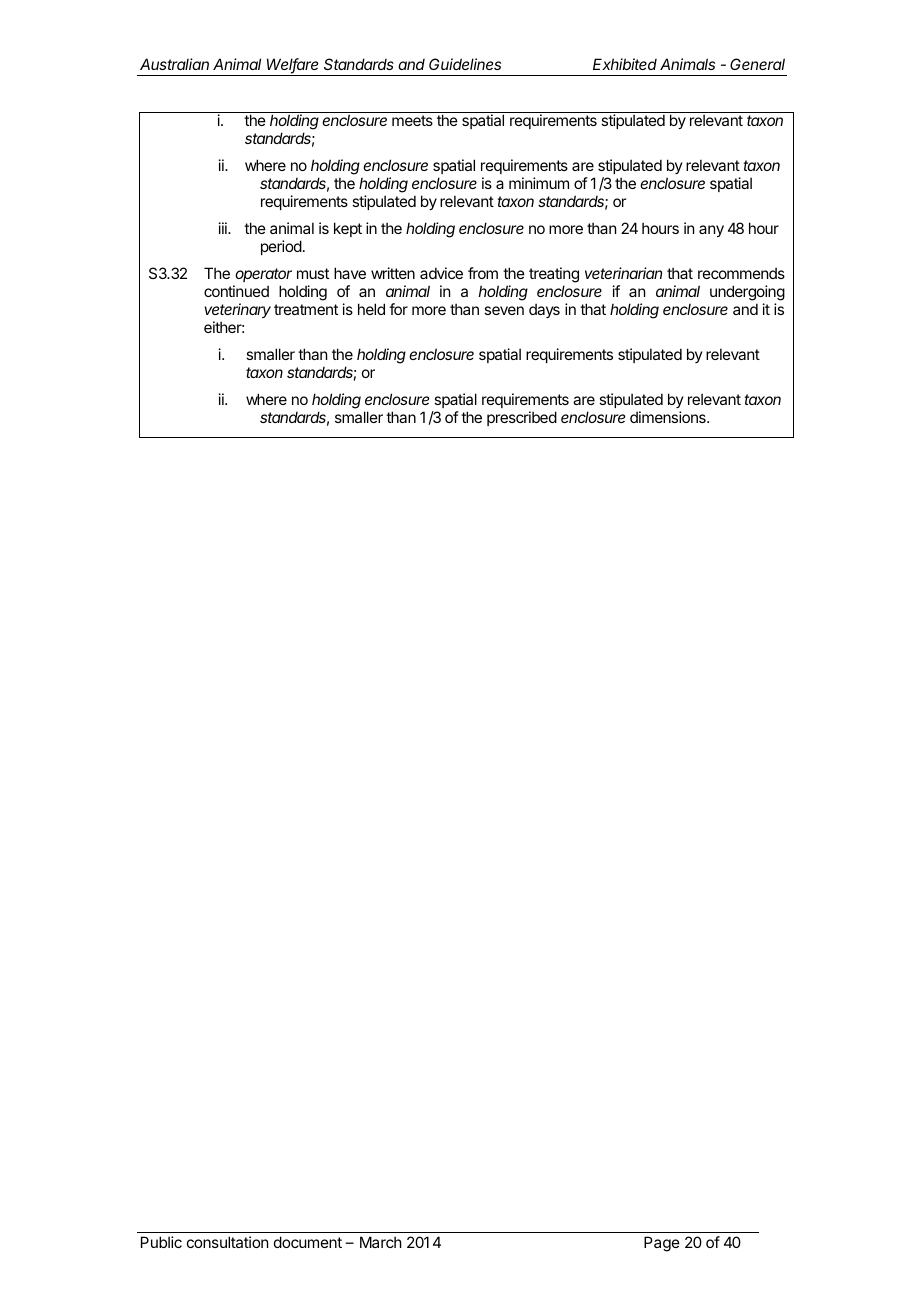 This page has height=1308, width=924. Describe the element at coordinates (747, 294) in the page. I see `undergoing` at that location.
